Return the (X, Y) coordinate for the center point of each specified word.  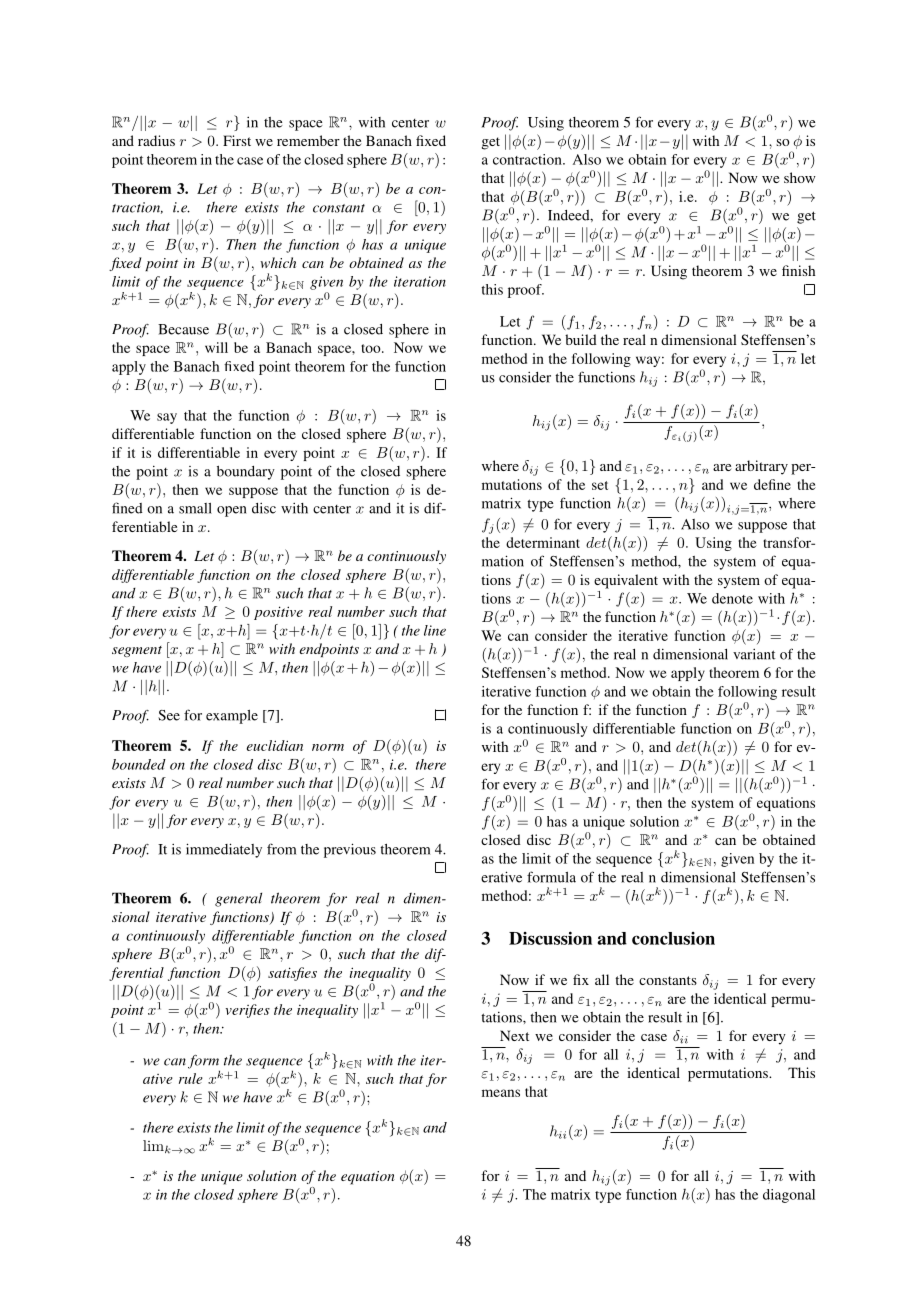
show (800, 177)
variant (754, 654)
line (435, 630)
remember (308, 140)
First (237, 140)
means (501, 1093)
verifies (248, 1011)
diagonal (789, 1196)
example (232, 717)
